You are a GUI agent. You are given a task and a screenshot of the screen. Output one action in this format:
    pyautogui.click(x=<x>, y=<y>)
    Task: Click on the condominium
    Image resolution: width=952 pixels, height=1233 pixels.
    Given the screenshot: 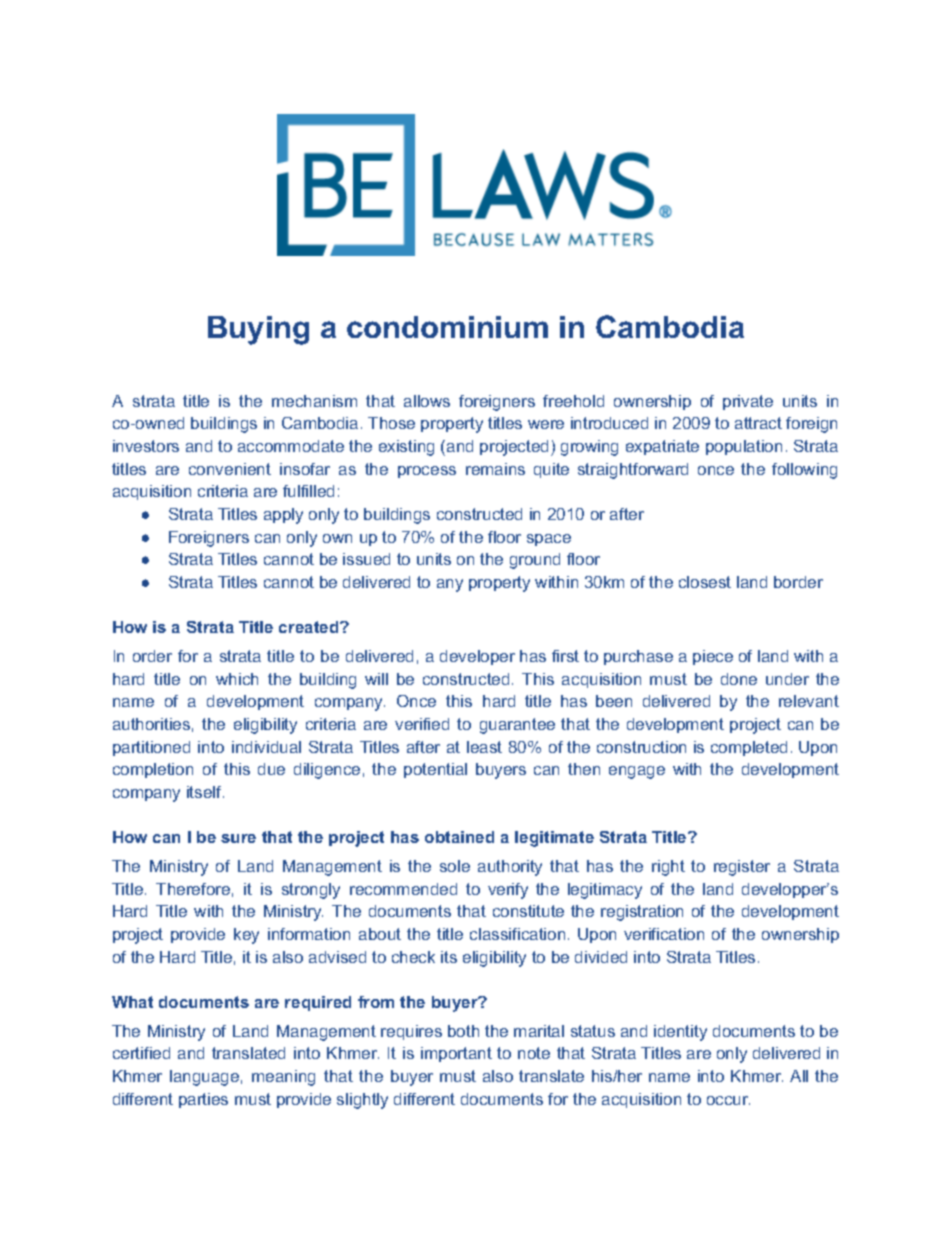 What is the action you would take?
    pyautogui.click(x=447, y=327)
